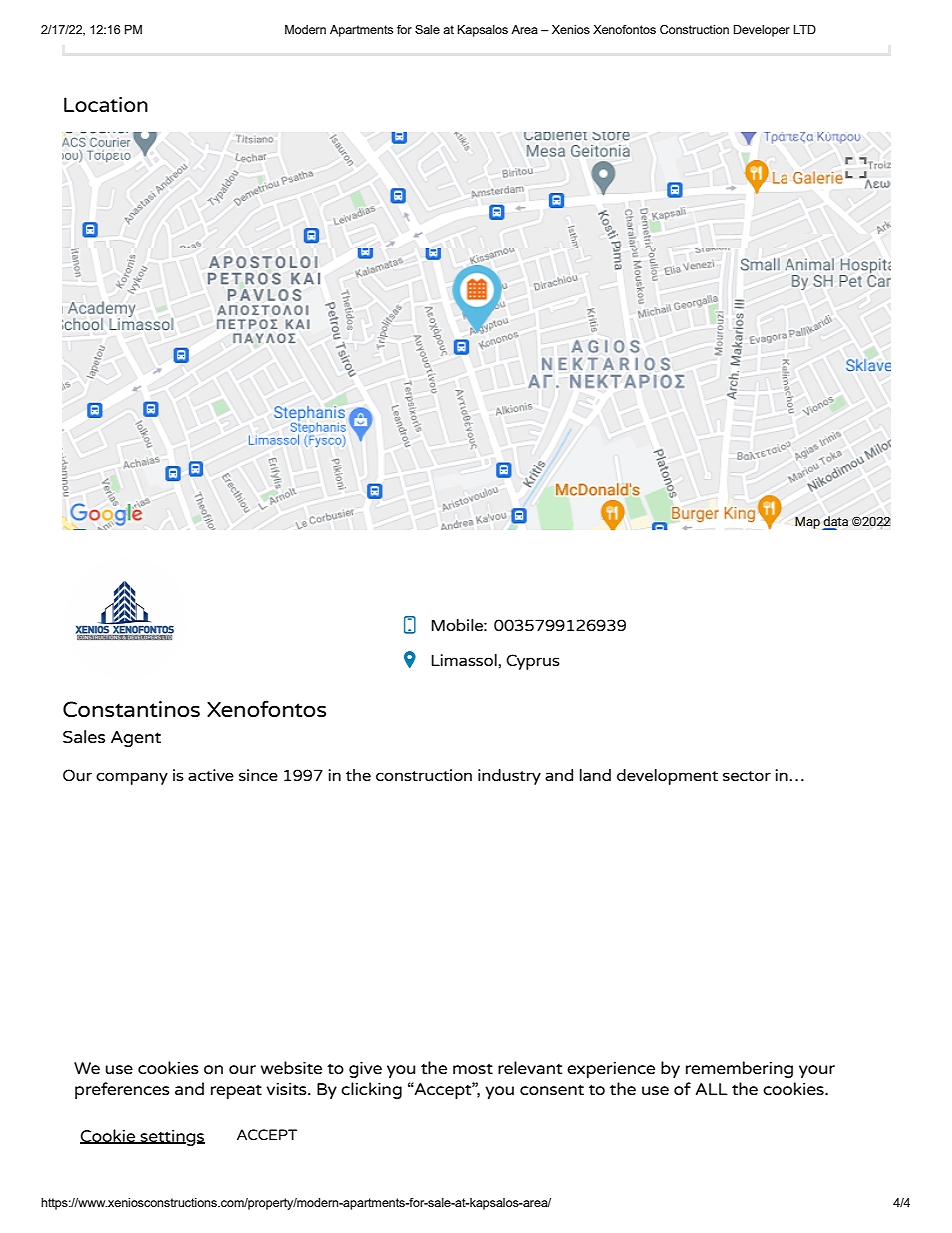  What do you see at coordinates (804, 29) in the screenshot?
I see `LTD` at bounding box center [804, 29].
